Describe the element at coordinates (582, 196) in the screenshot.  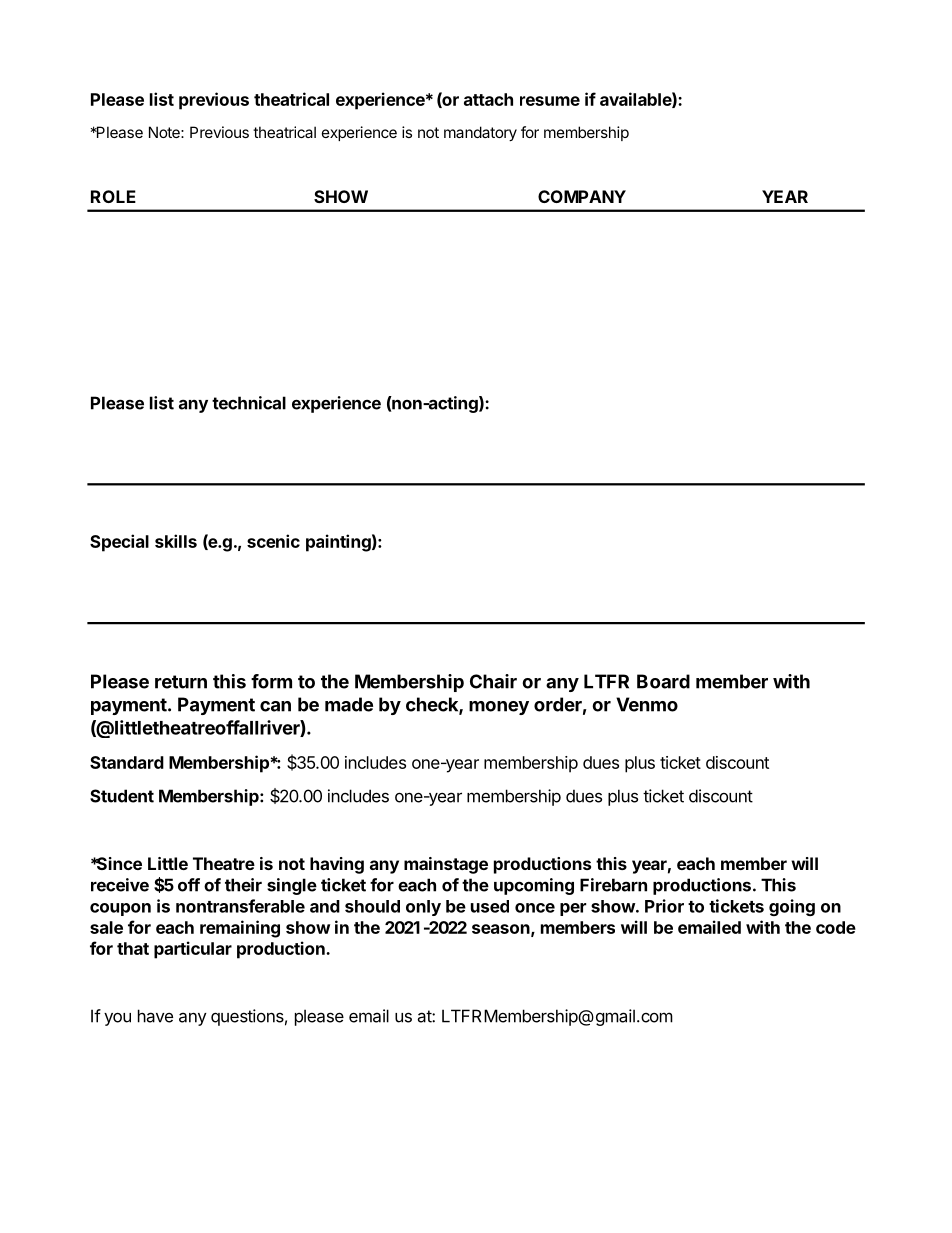
I see `COMPANY` at that location.
